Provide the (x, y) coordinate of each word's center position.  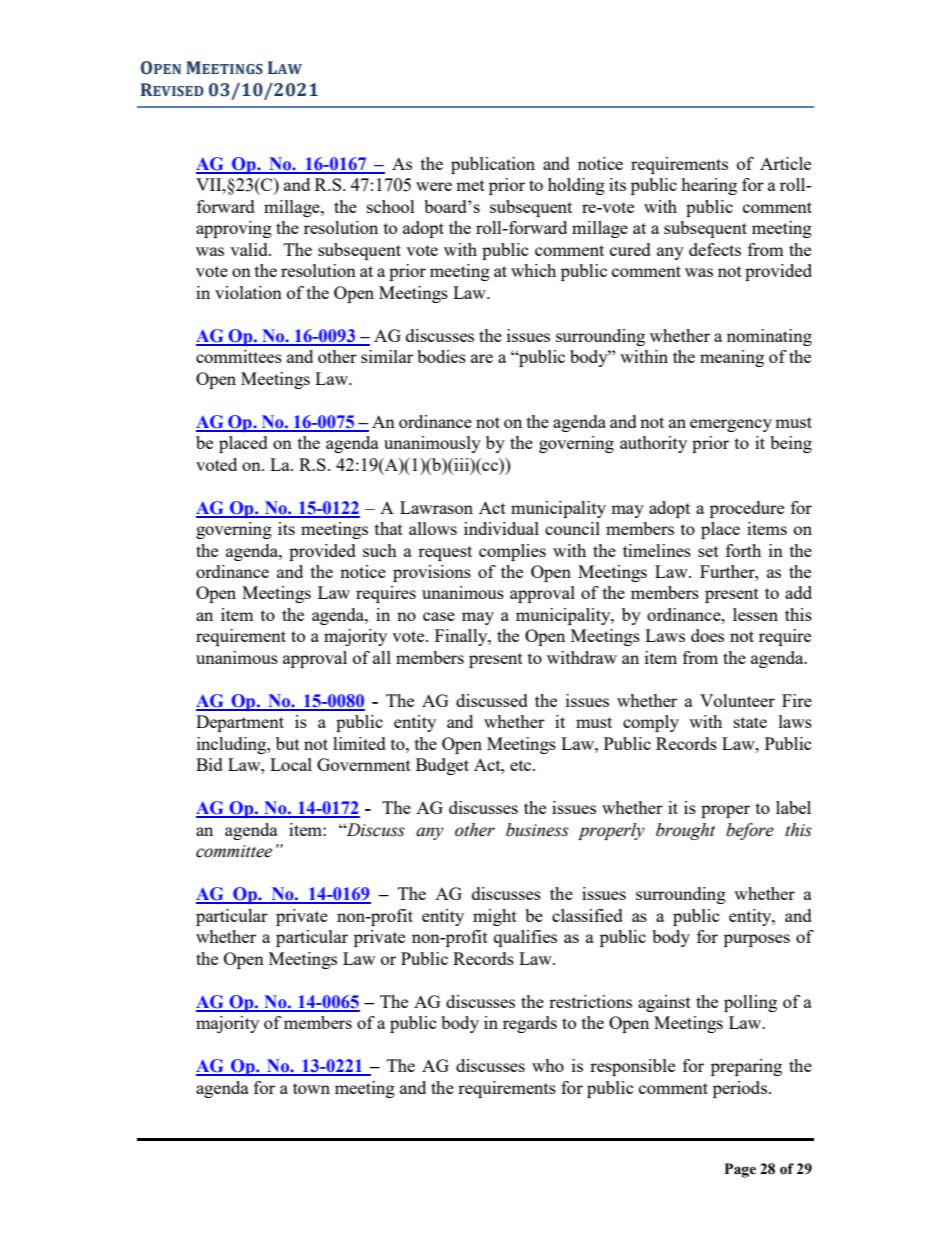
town (311, 1088)
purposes (757, 940)
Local (291, 764)
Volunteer (737, 700)
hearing (709, 186)
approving (234, 229)
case (439, 616)
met (470, 185)
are (482, 358)
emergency (731, 425)
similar (387, 356)
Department (240, 723)
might (495, 917)
